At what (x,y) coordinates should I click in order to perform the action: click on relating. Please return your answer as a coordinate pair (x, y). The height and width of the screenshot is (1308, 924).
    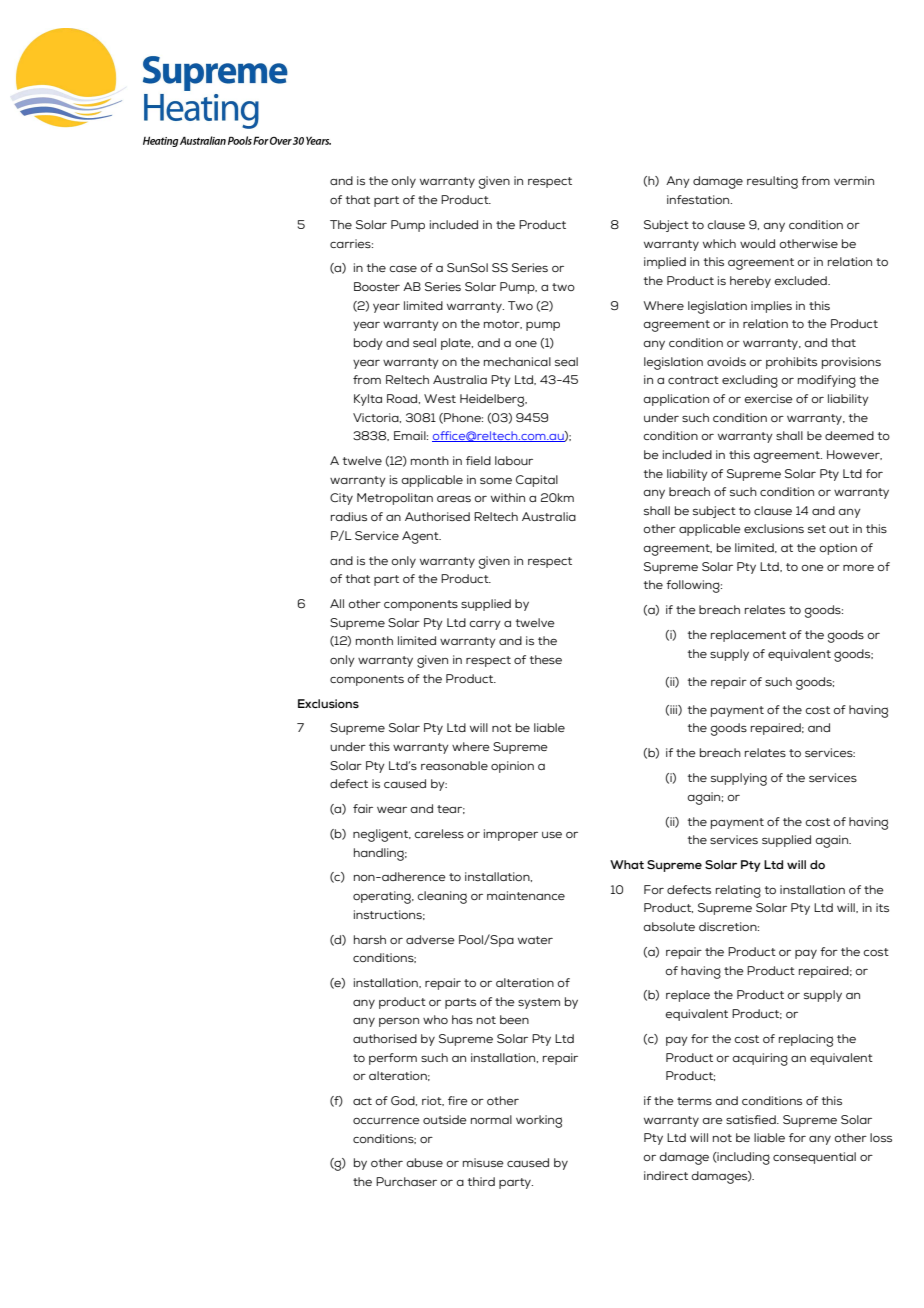
    Looking at the image, I should click on (738, 891).
